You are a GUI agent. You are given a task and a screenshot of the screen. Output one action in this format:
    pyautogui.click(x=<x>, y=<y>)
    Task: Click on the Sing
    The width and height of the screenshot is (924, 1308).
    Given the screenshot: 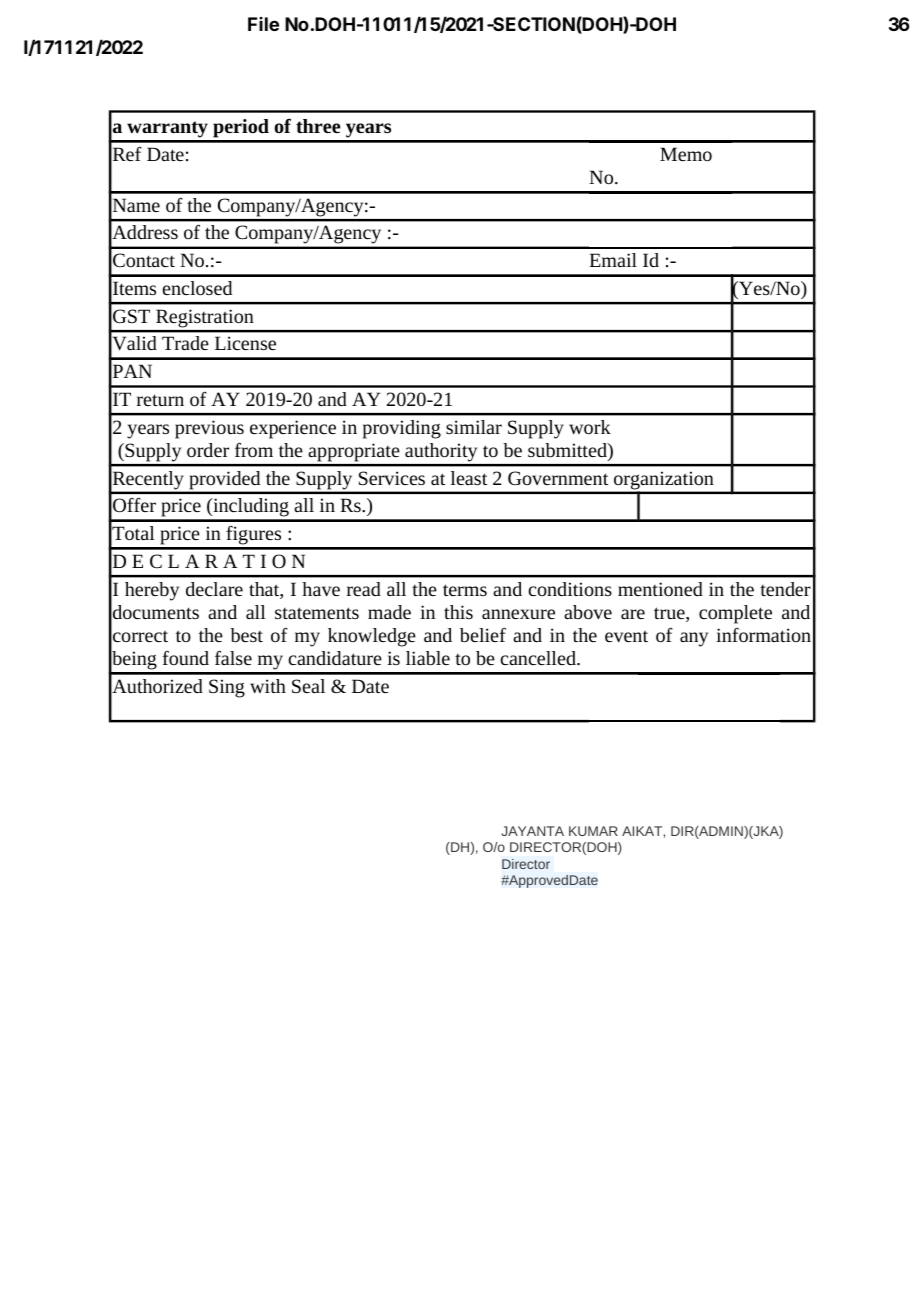 What is the action you would take?
    pyautogui.click(x=227, y=688)
